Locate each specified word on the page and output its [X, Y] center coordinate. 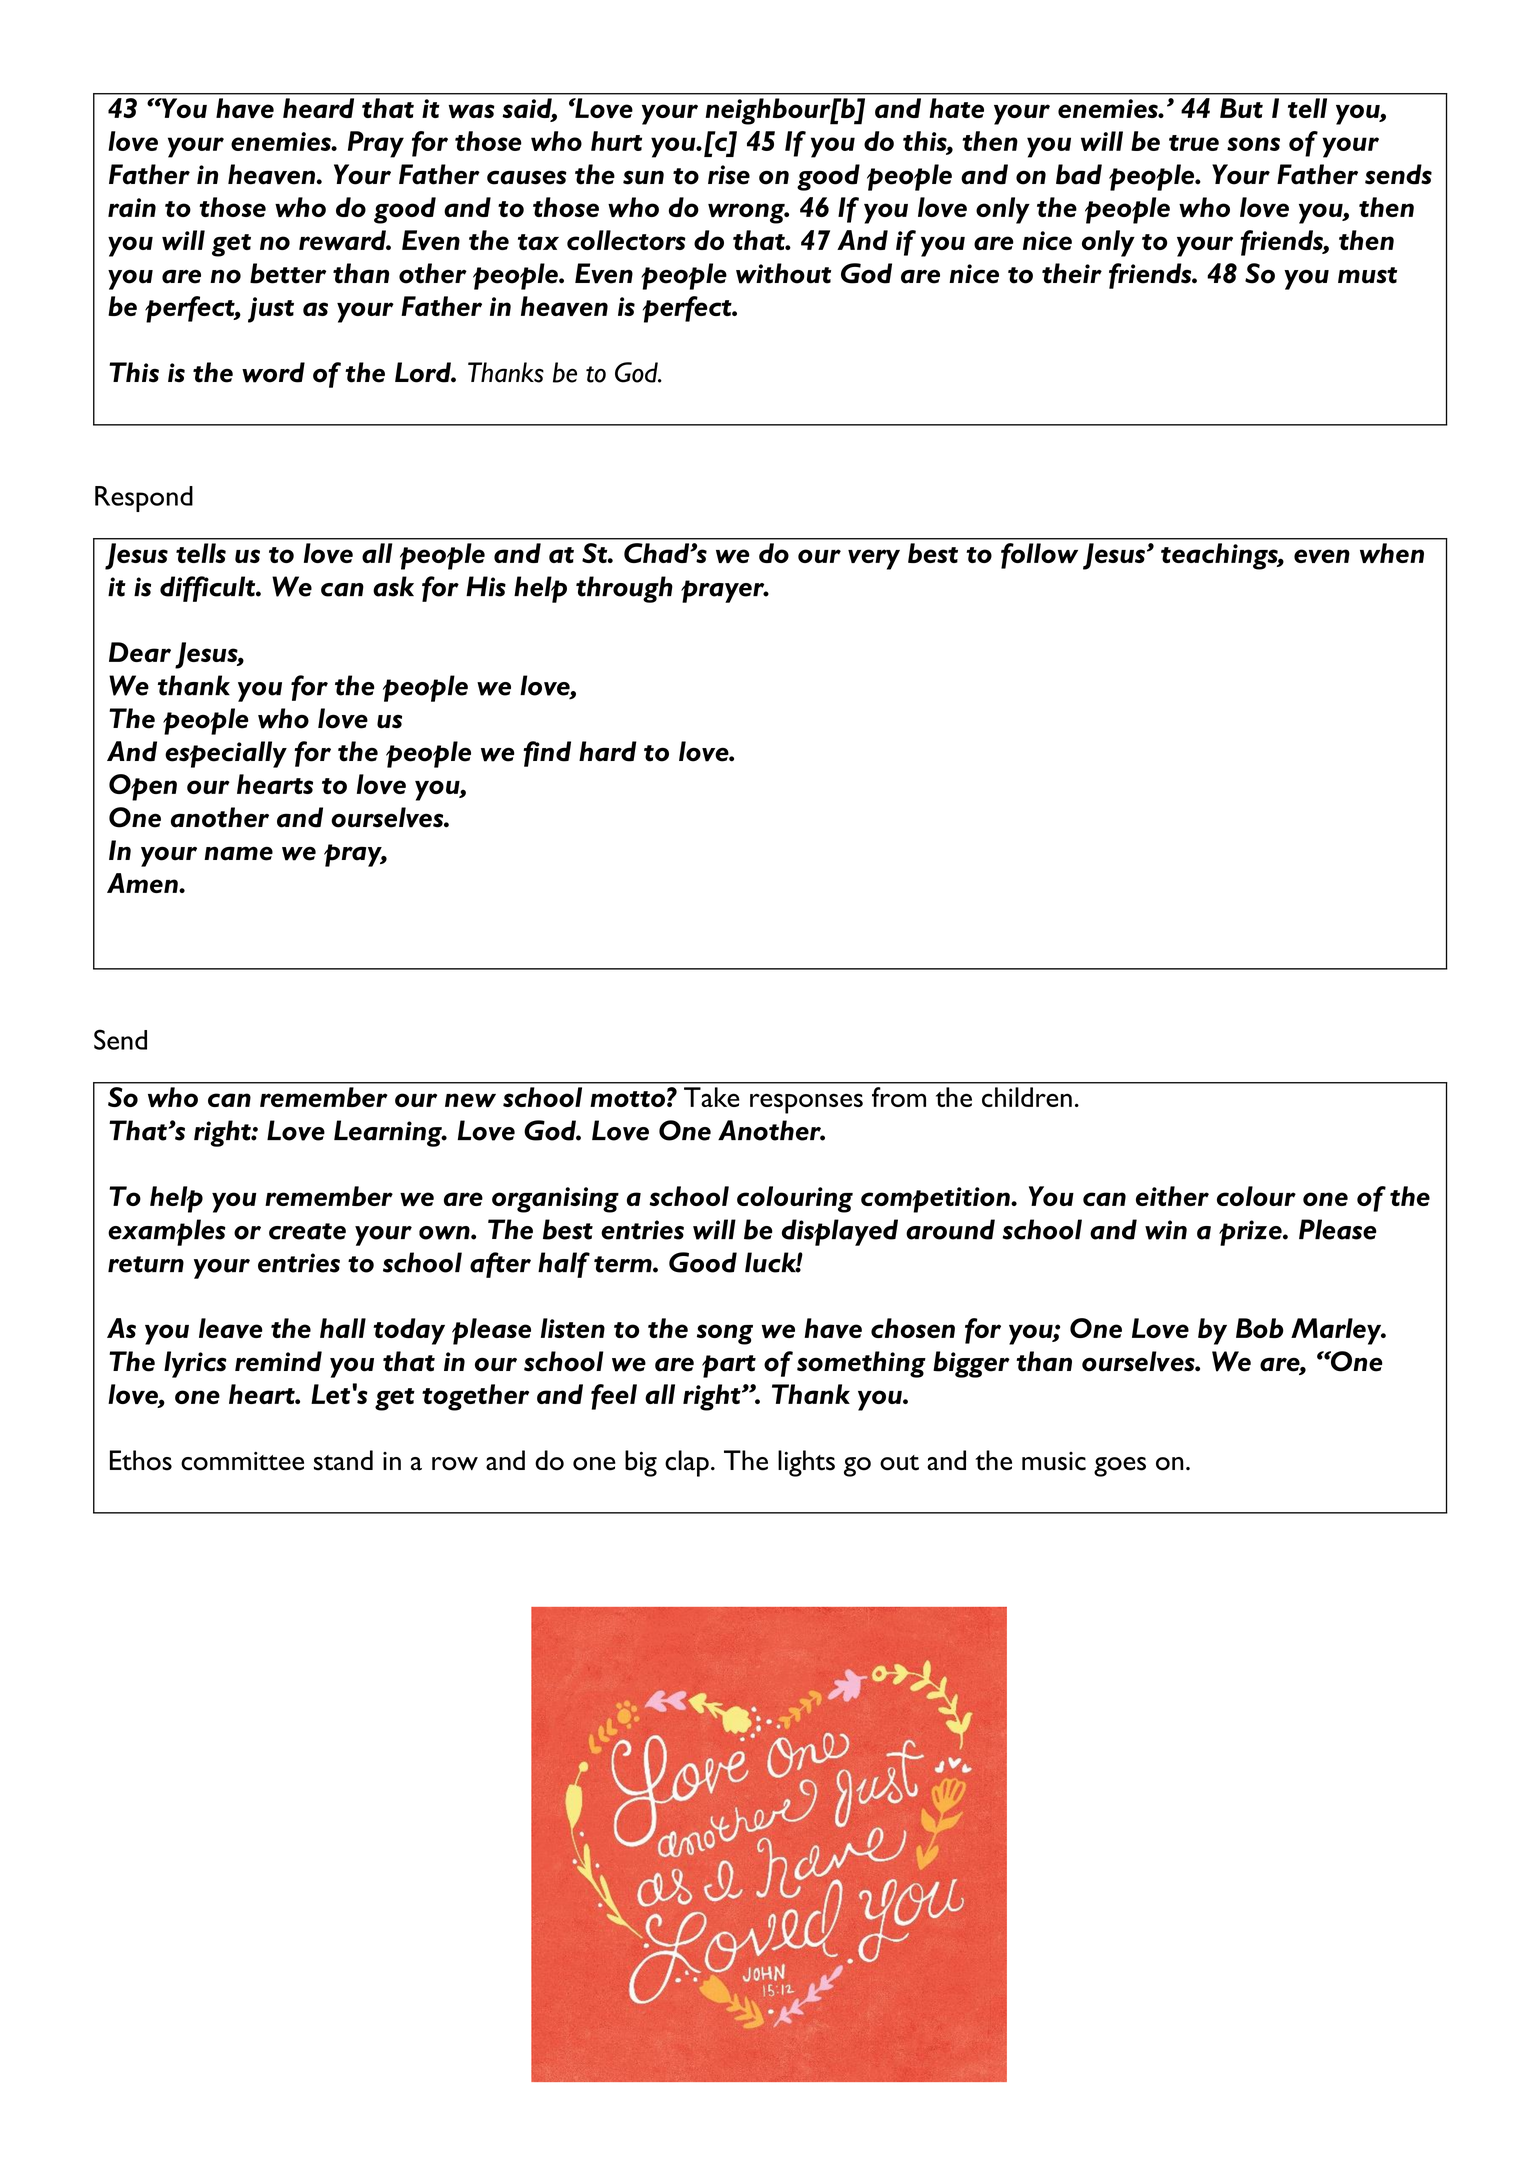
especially [226, 754]
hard [608, 751]
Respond [144, 499]
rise [729, 175]
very [874, 559]
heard [318, 108]
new [470, 1100]
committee [242, 1461]
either [1172, 1196]
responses [806, 1103]
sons [1253, 144]
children [1027, 1097]
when [1392, 553]
